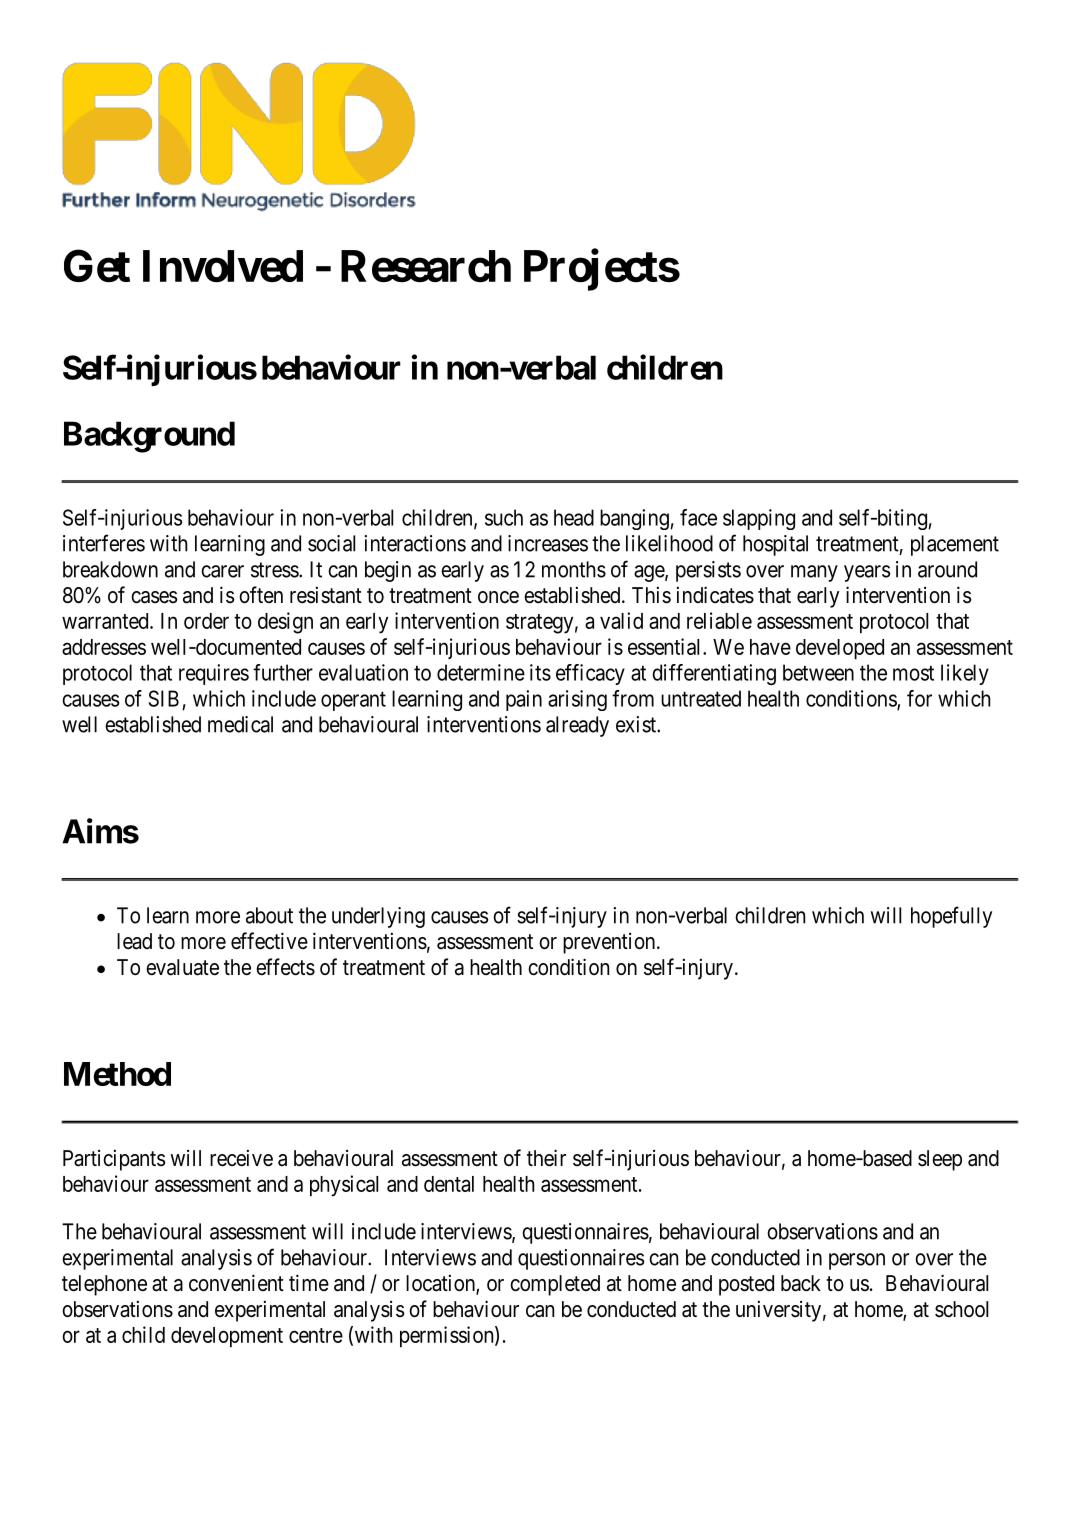 The width and height of the page is (1080, 1527). What do you see at coordinates (426, 266) in the page?
I see `Research` at bounding box center [426, 266].
